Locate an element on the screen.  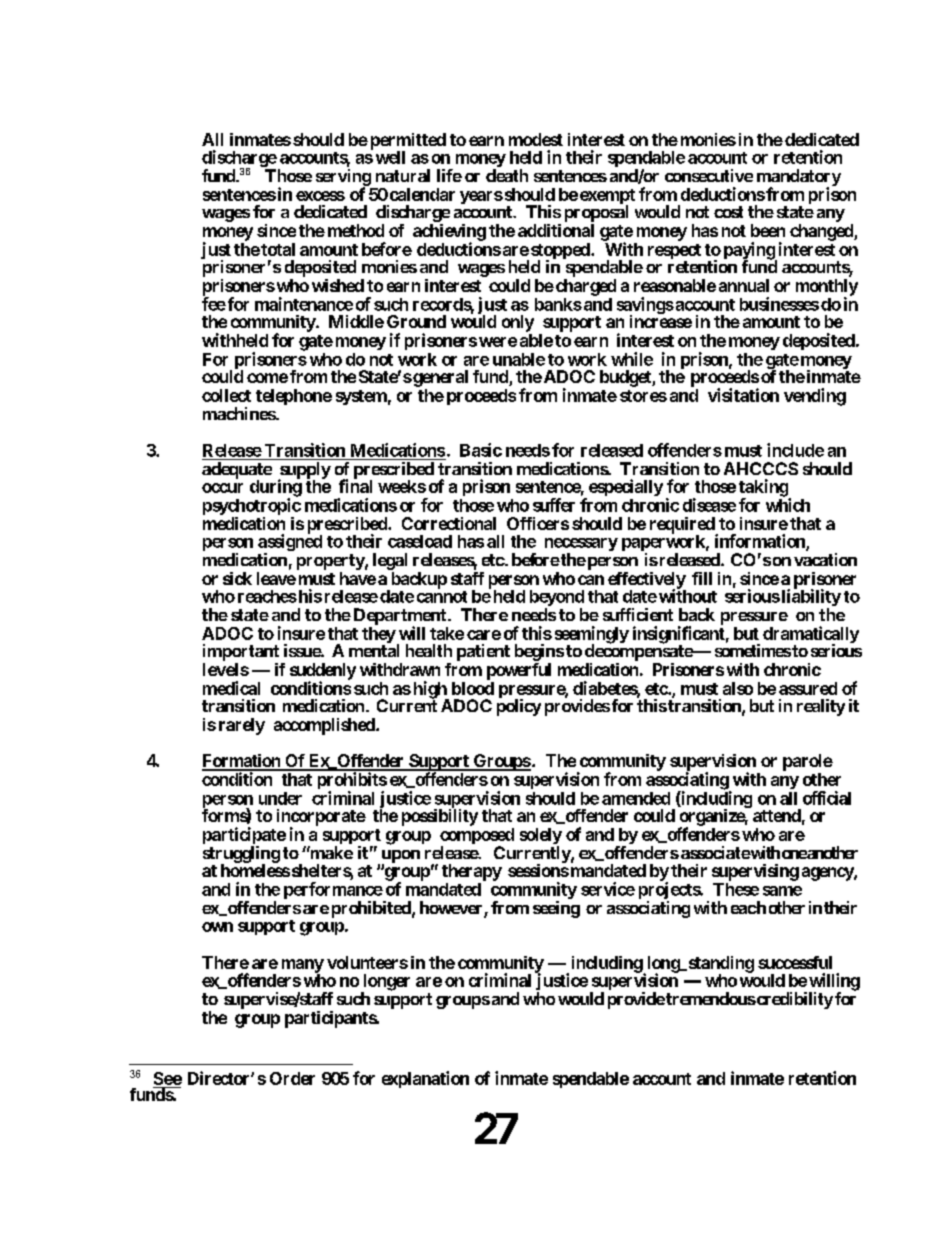
supervising is located at coordinates (755, 872).
